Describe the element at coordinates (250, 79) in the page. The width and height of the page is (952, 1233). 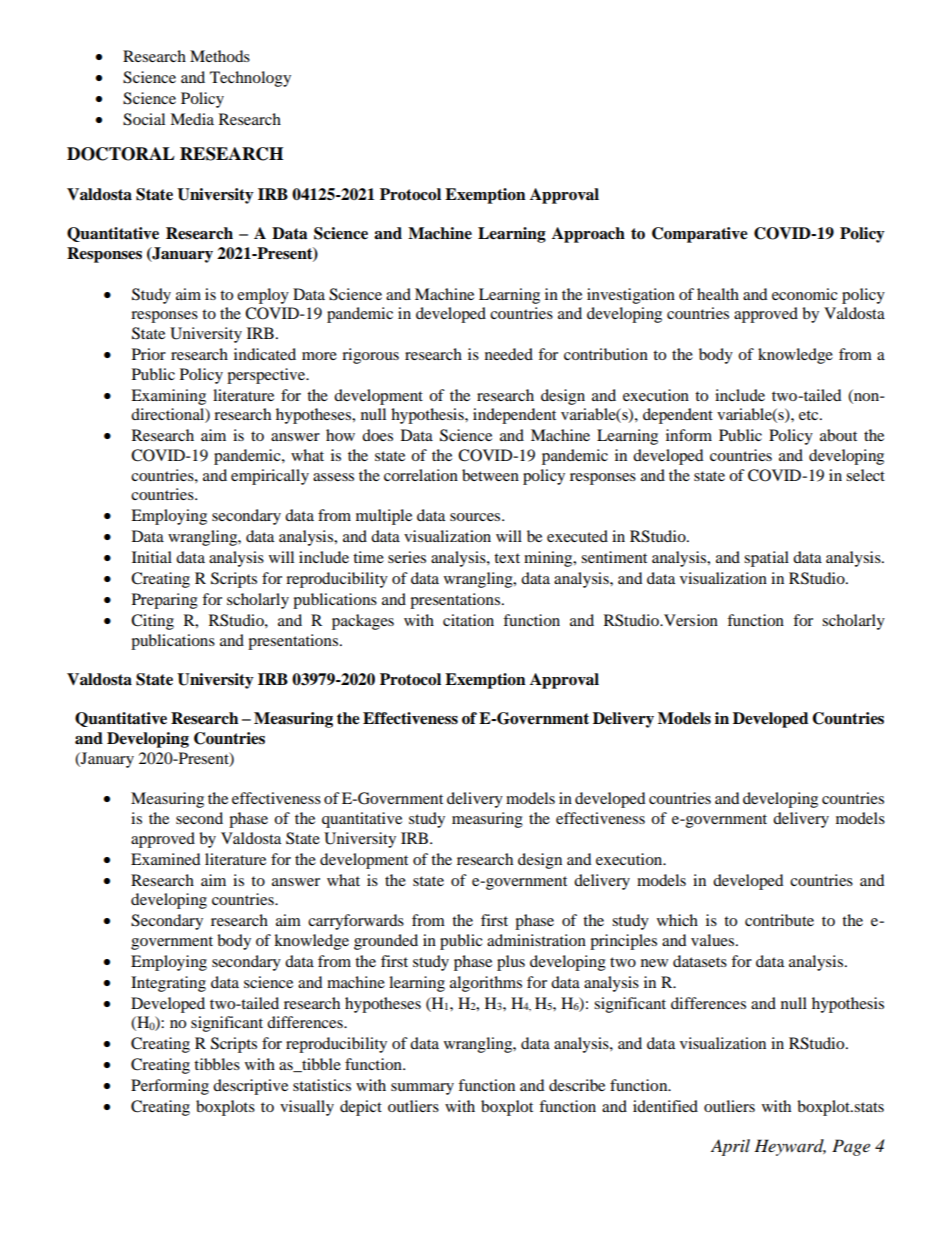
I see `Technology` at that location.
